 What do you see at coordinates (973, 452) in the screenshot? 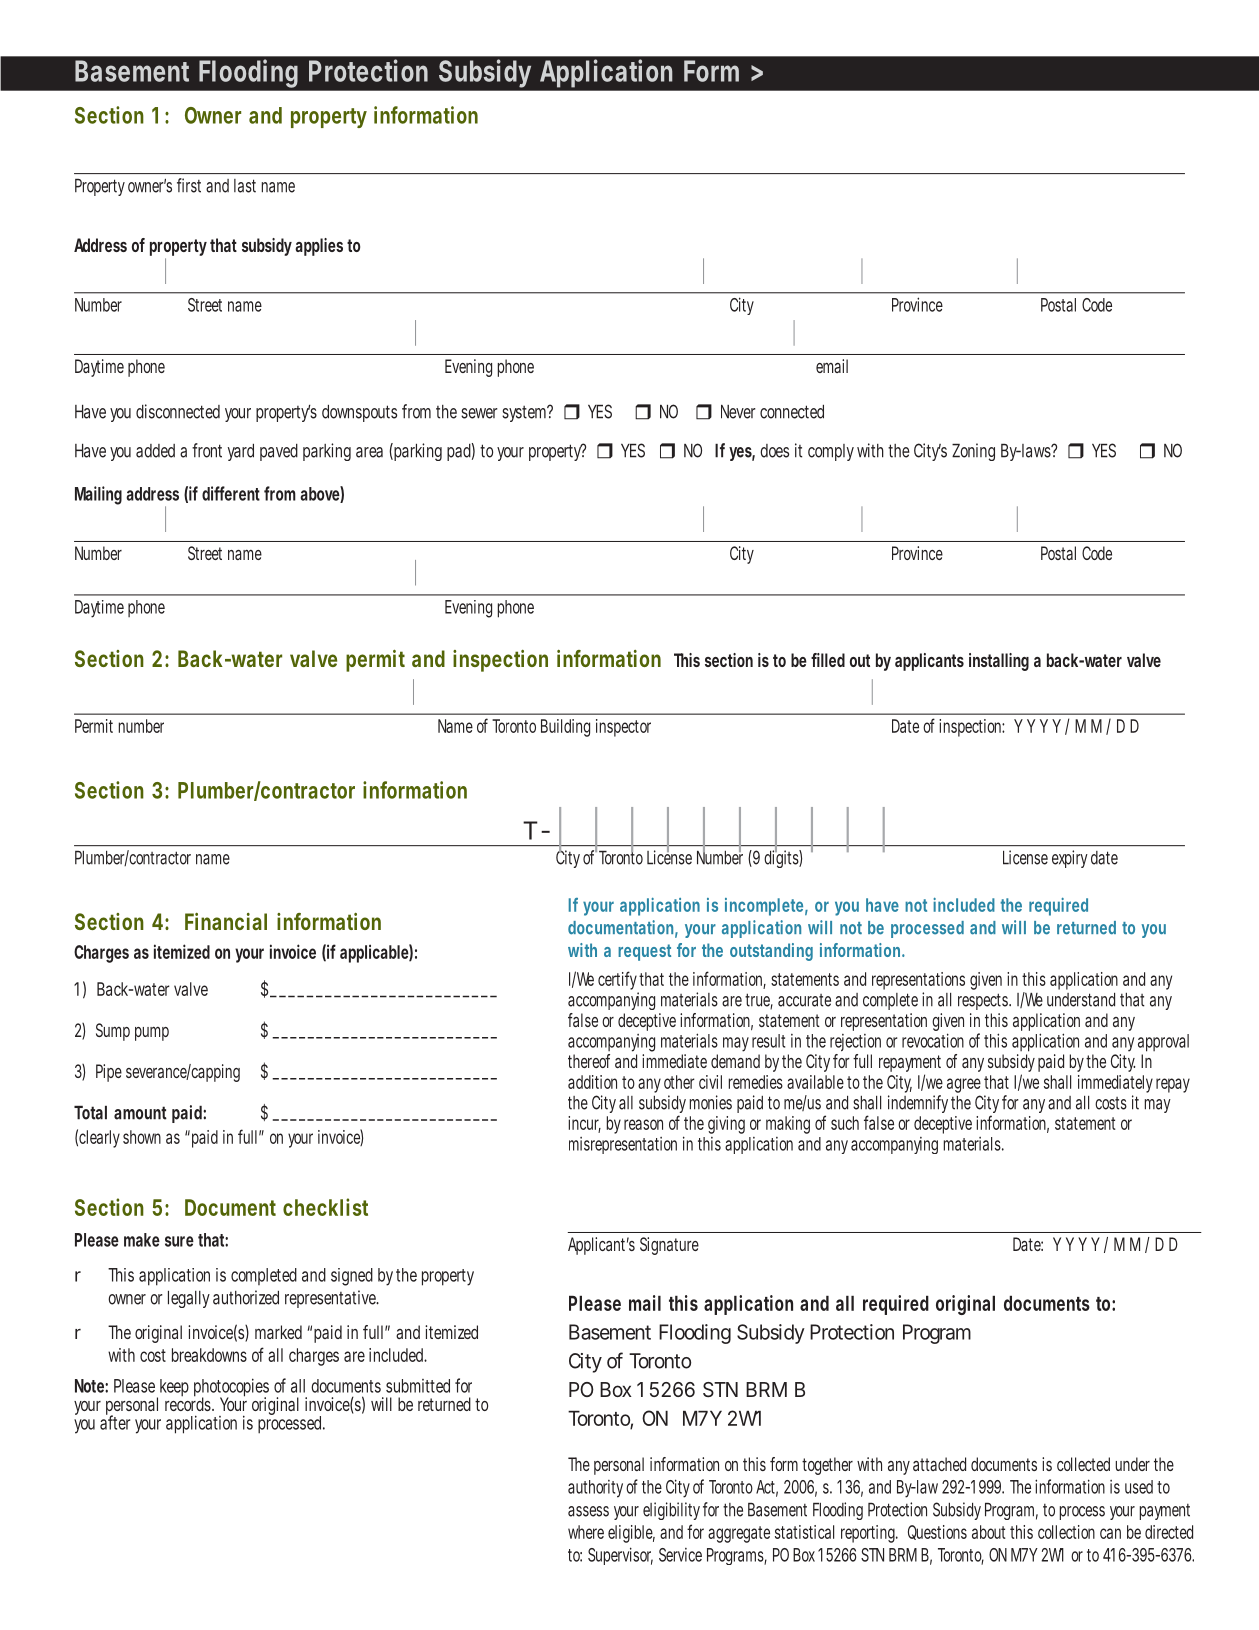
I see `Zoning` at bounding box center [973, 452].
